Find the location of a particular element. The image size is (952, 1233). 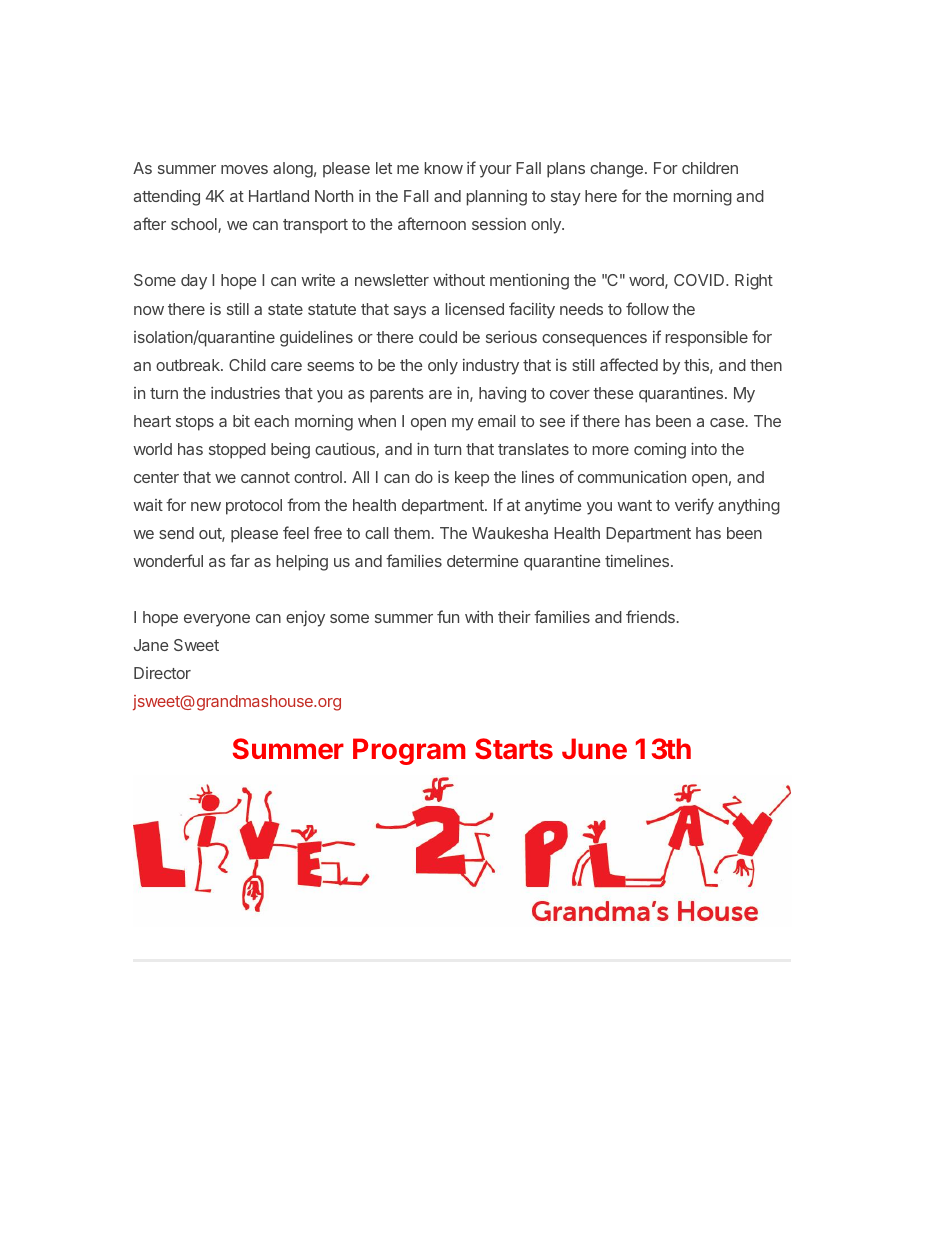

responsible is located at coordinates (707, 338).
